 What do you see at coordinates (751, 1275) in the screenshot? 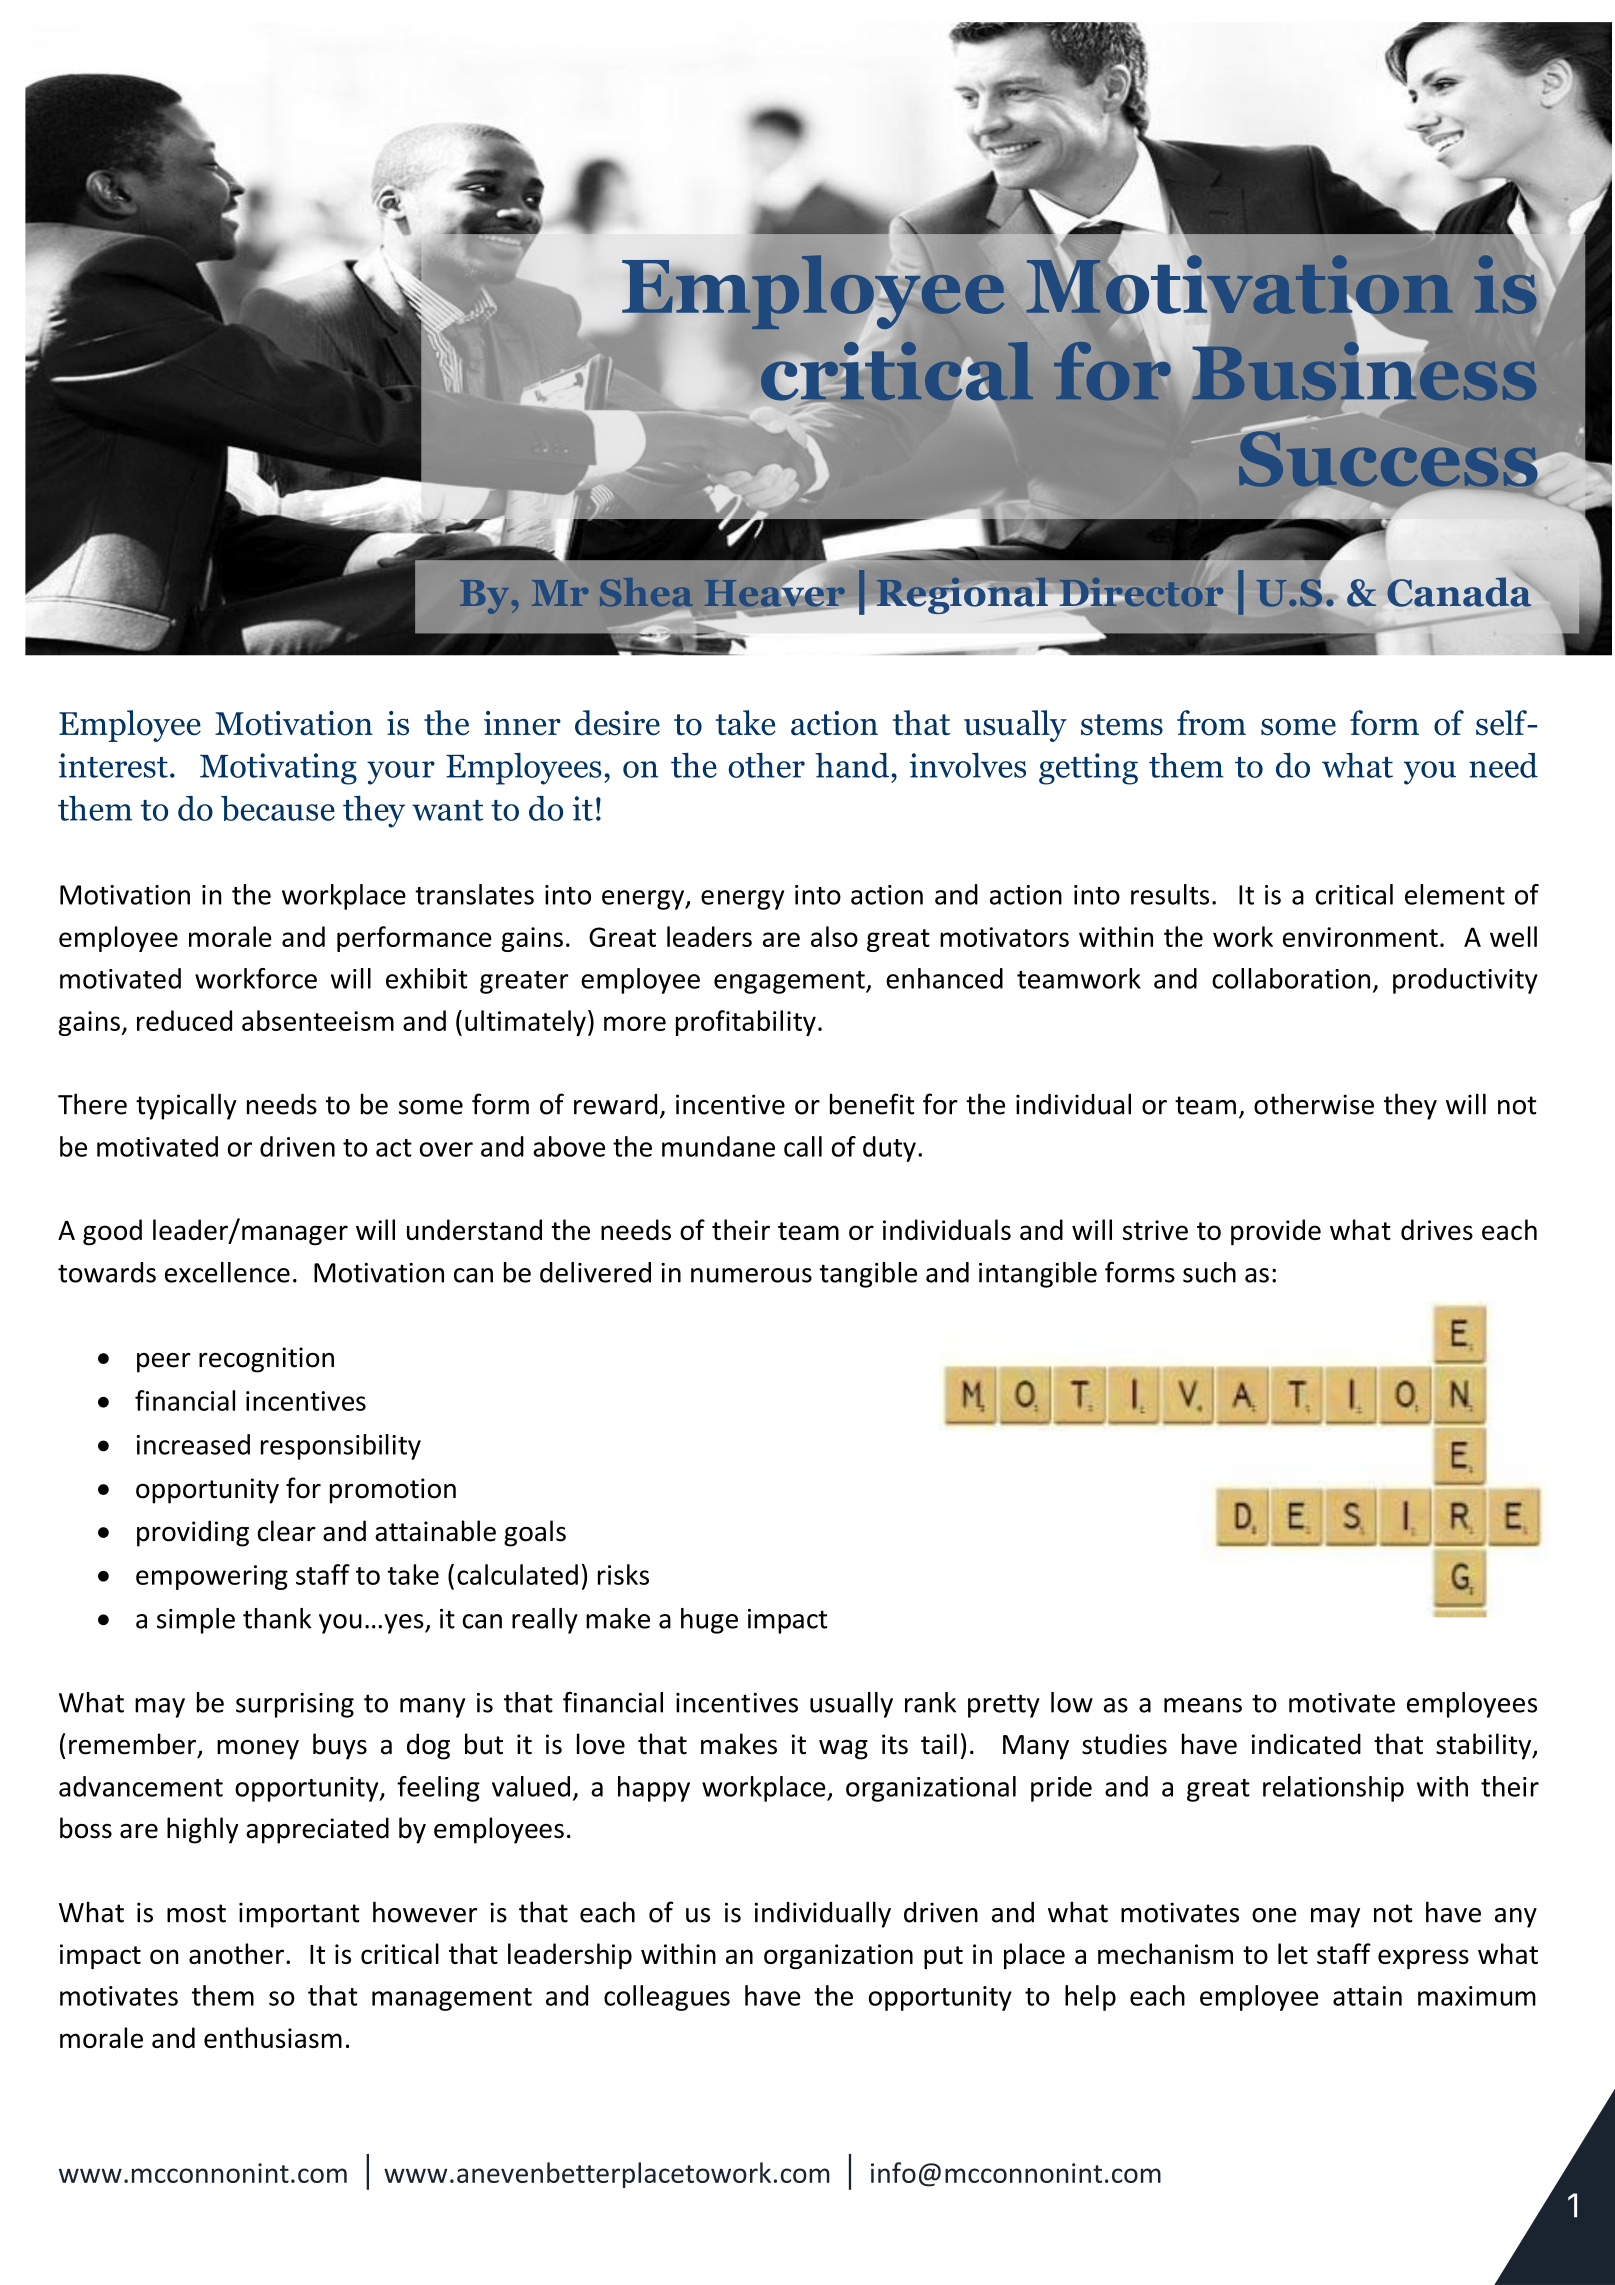
I see `numerous` at bounding box center [751, 1275].
